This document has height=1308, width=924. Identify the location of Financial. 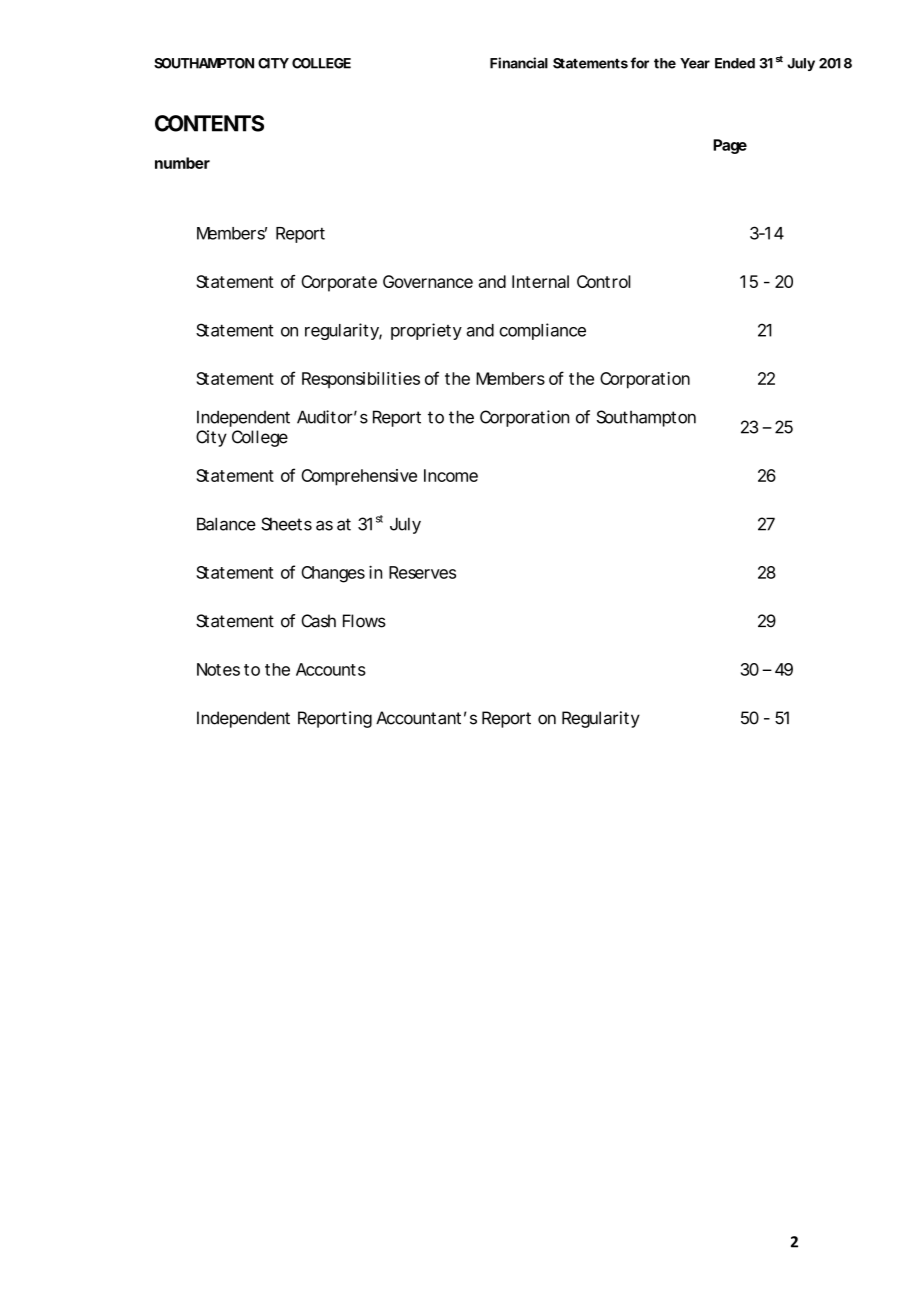
(519, 63).
